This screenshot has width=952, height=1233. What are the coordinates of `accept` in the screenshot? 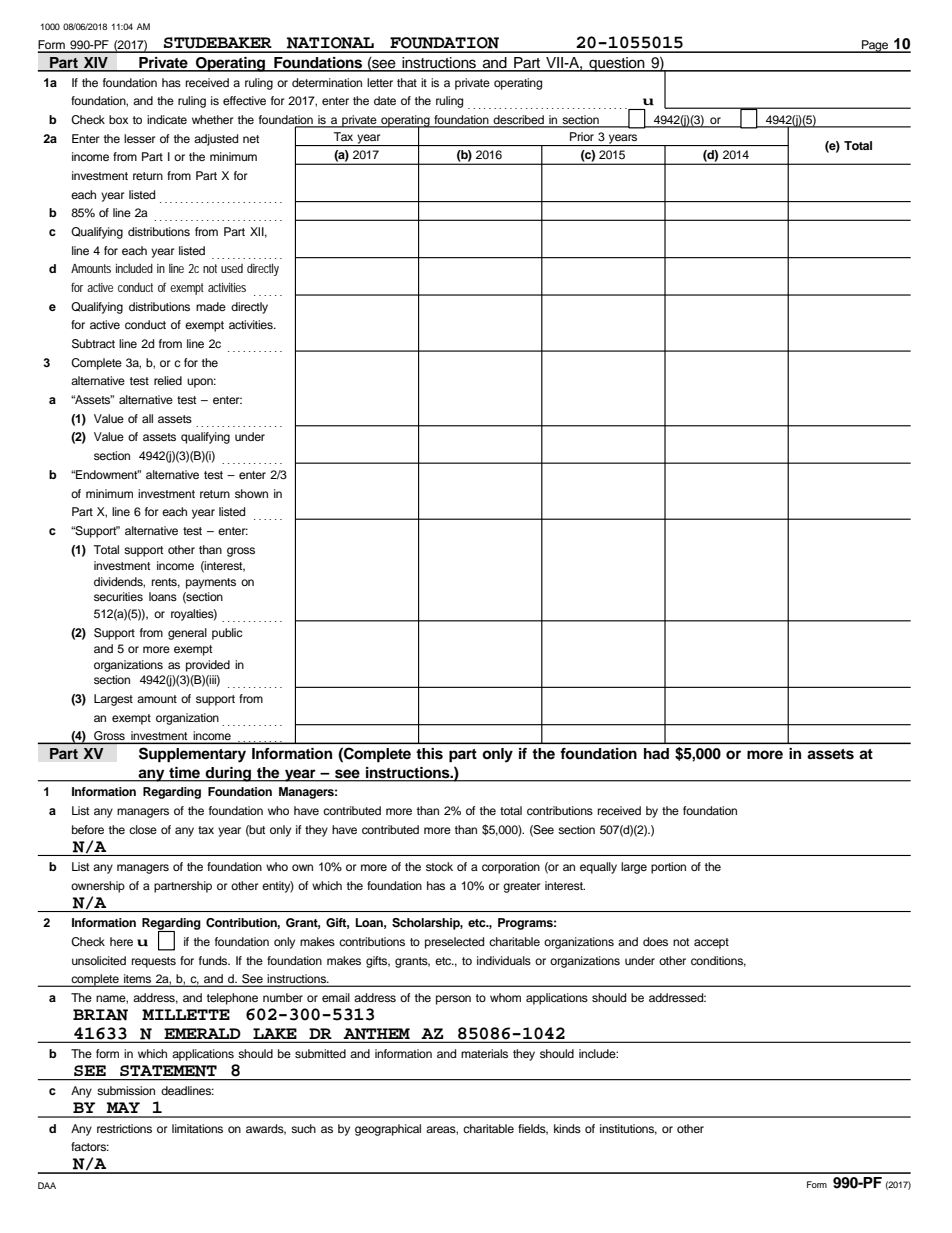 It's located at (711, 943).
